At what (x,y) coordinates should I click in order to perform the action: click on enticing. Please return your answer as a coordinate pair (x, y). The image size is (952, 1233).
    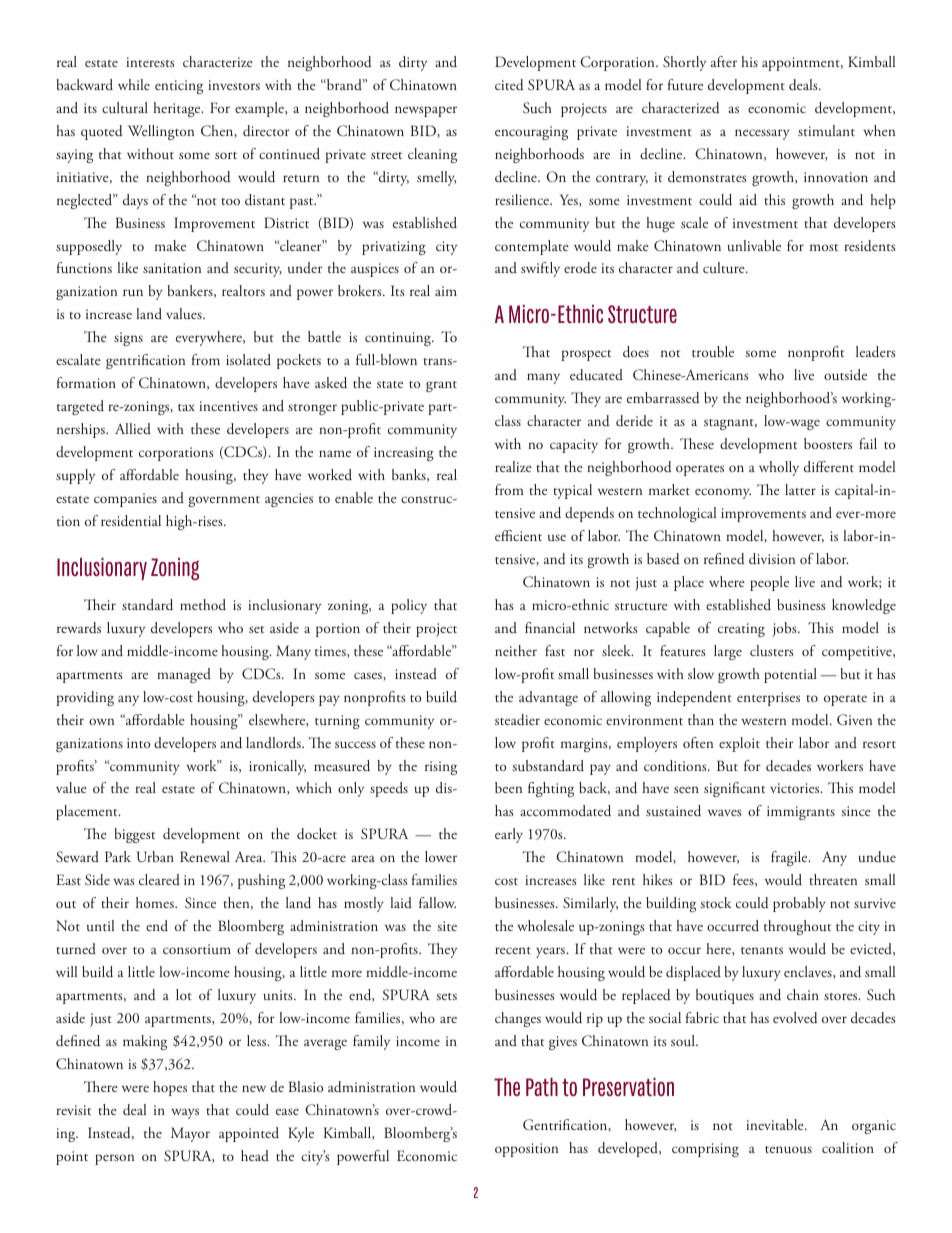
    Looking at the image, I should click on (179, 87).
